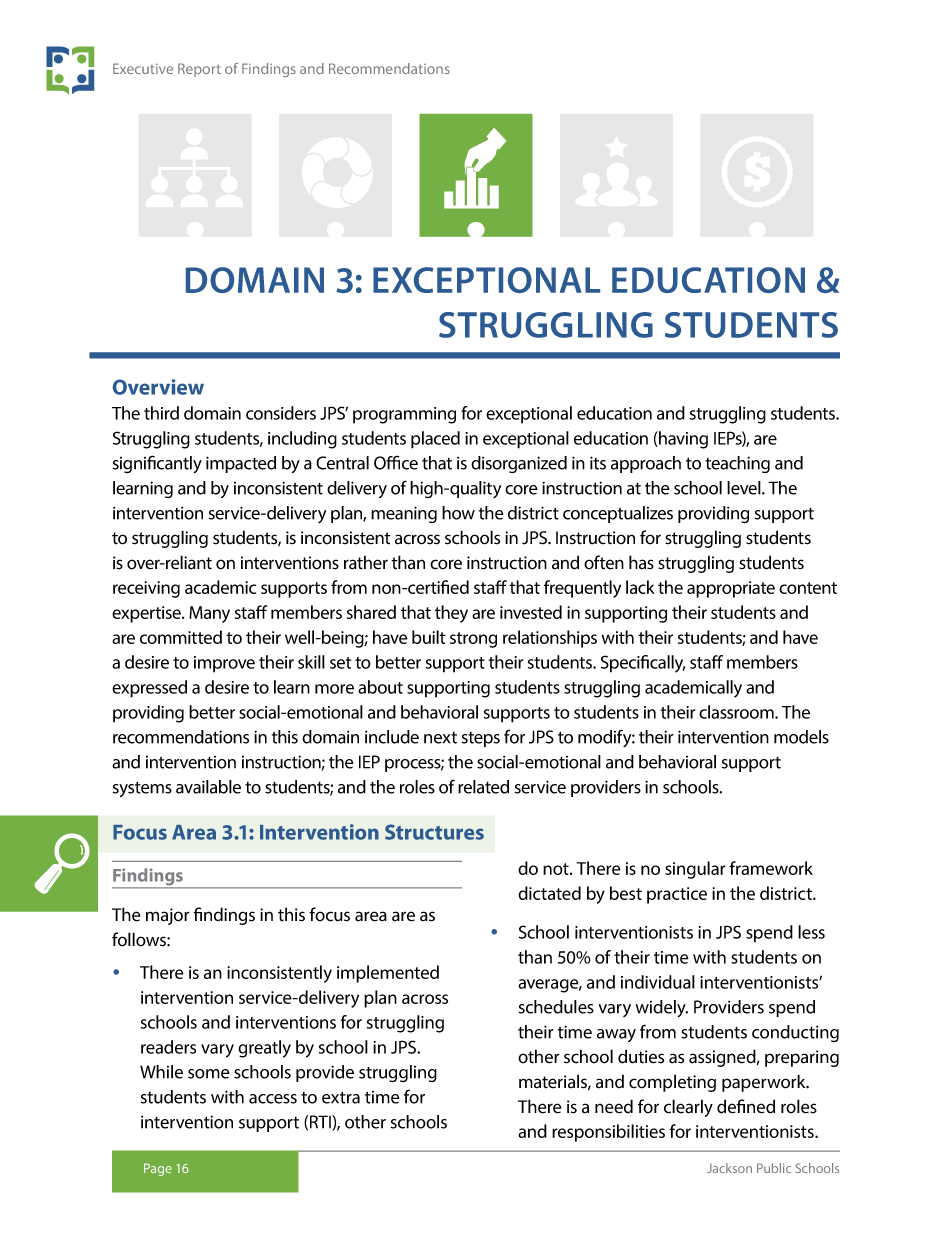 The width and height of the page is (952, 1233). What do you see at coordinates (458, 513) in the page?
I see `how` at bounding box center [458, 513].
